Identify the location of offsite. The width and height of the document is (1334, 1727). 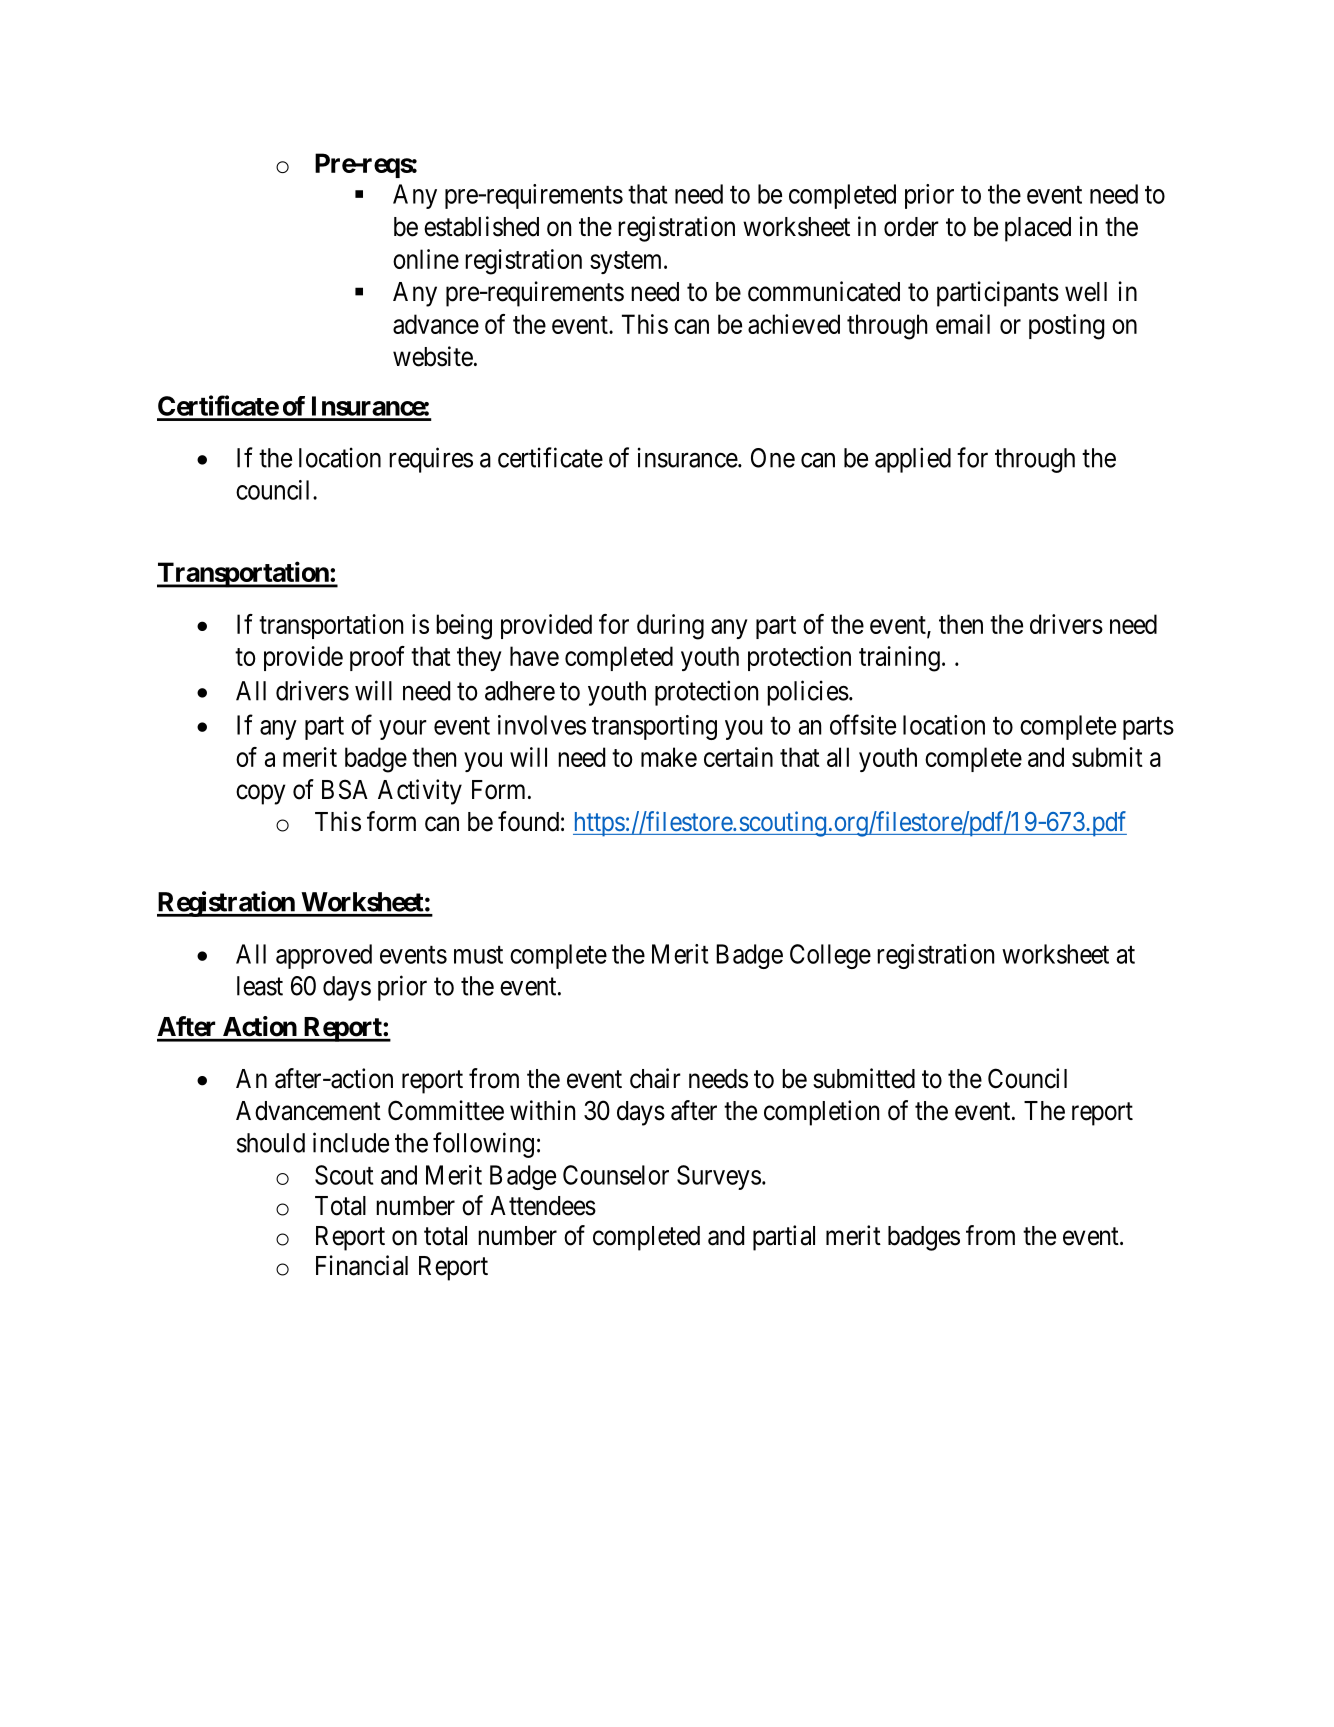
(863, 724).
